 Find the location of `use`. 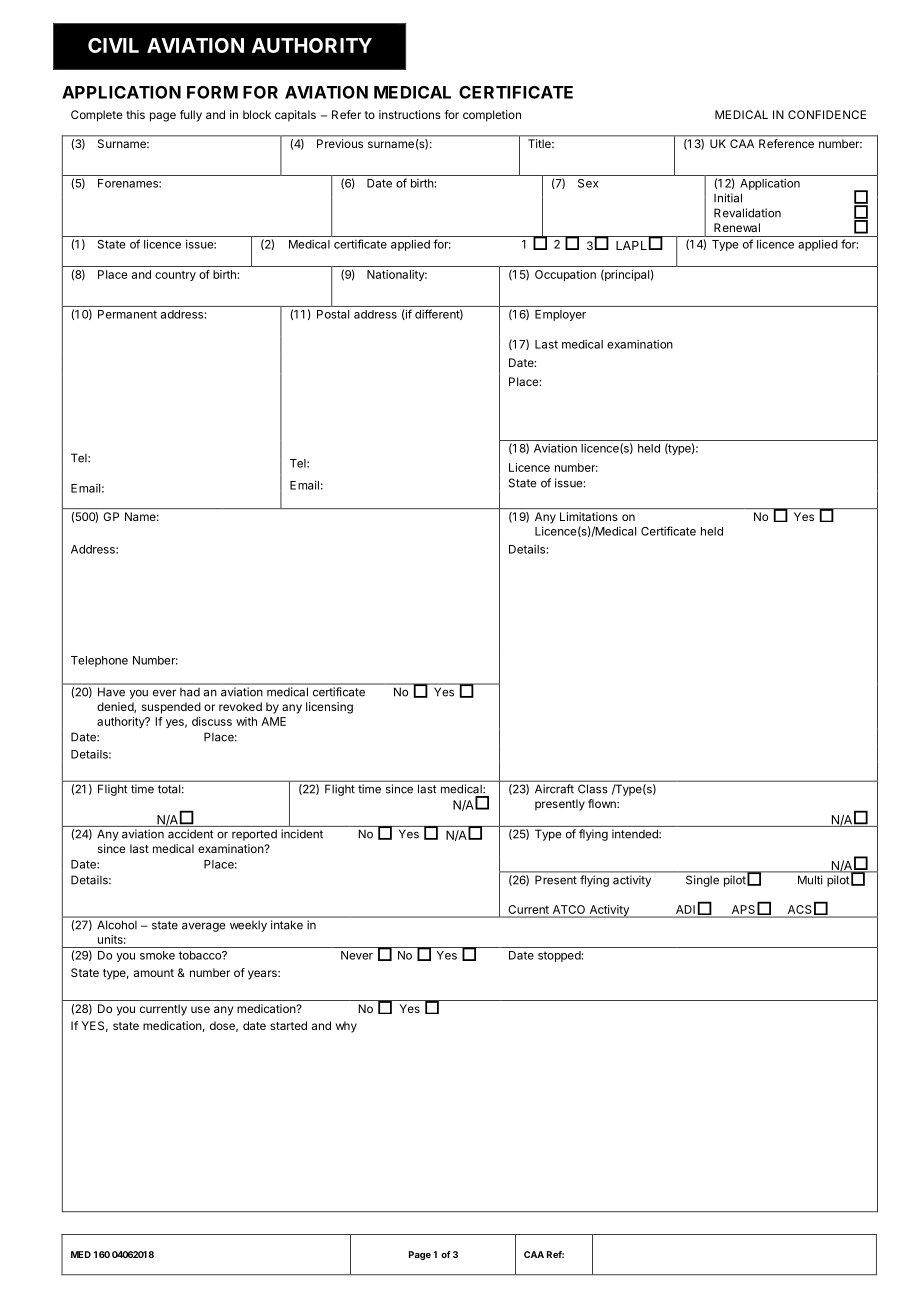

use is located at coordinates (200, 1009).
